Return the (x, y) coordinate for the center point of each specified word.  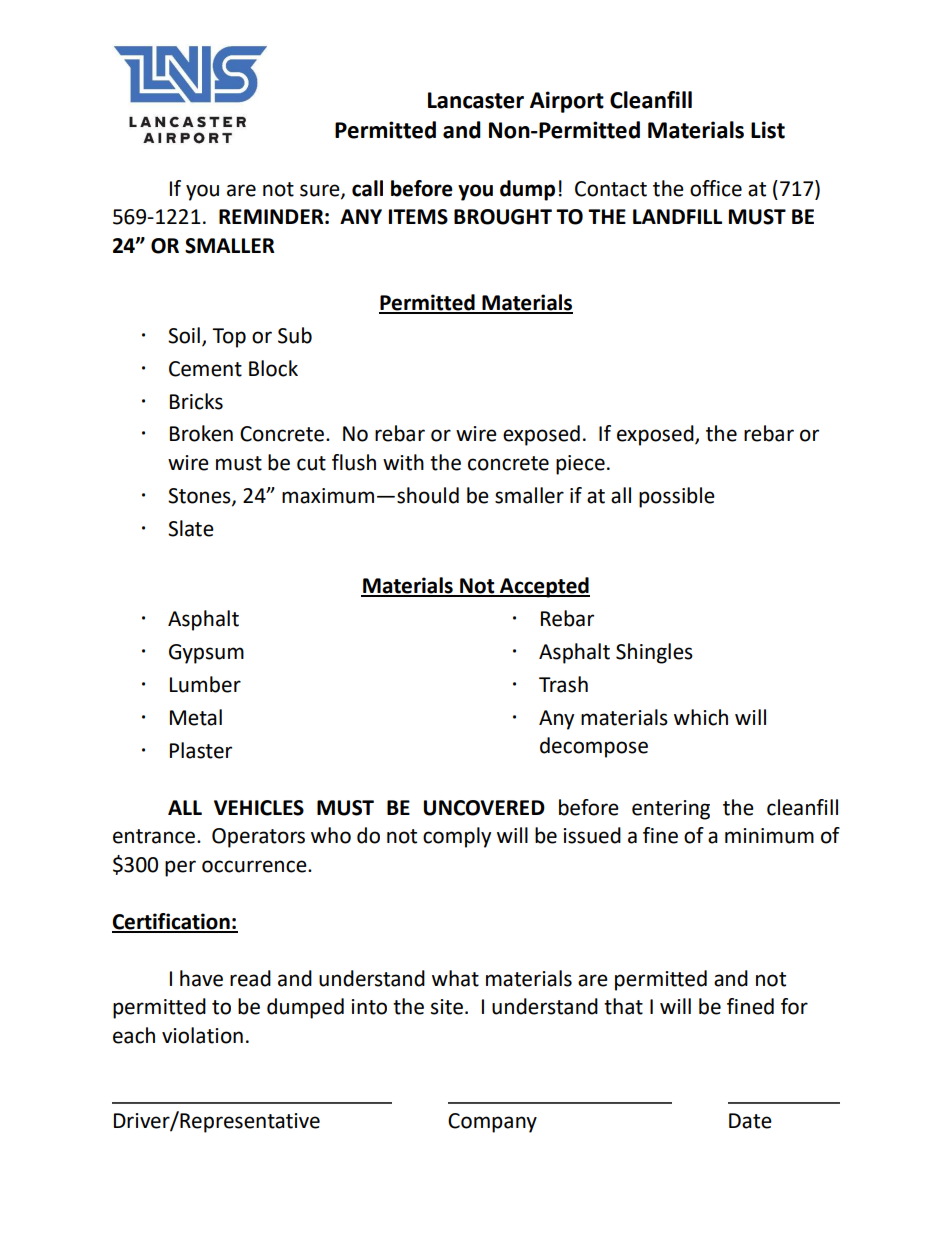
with (403, 462)
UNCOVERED (484, 808)
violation (202, 1035)
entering (671, 810)
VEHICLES (259, 808)
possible (677, 497)
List (768, 130)
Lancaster (476, 100)
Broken (201, 433)
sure (321, 191)
